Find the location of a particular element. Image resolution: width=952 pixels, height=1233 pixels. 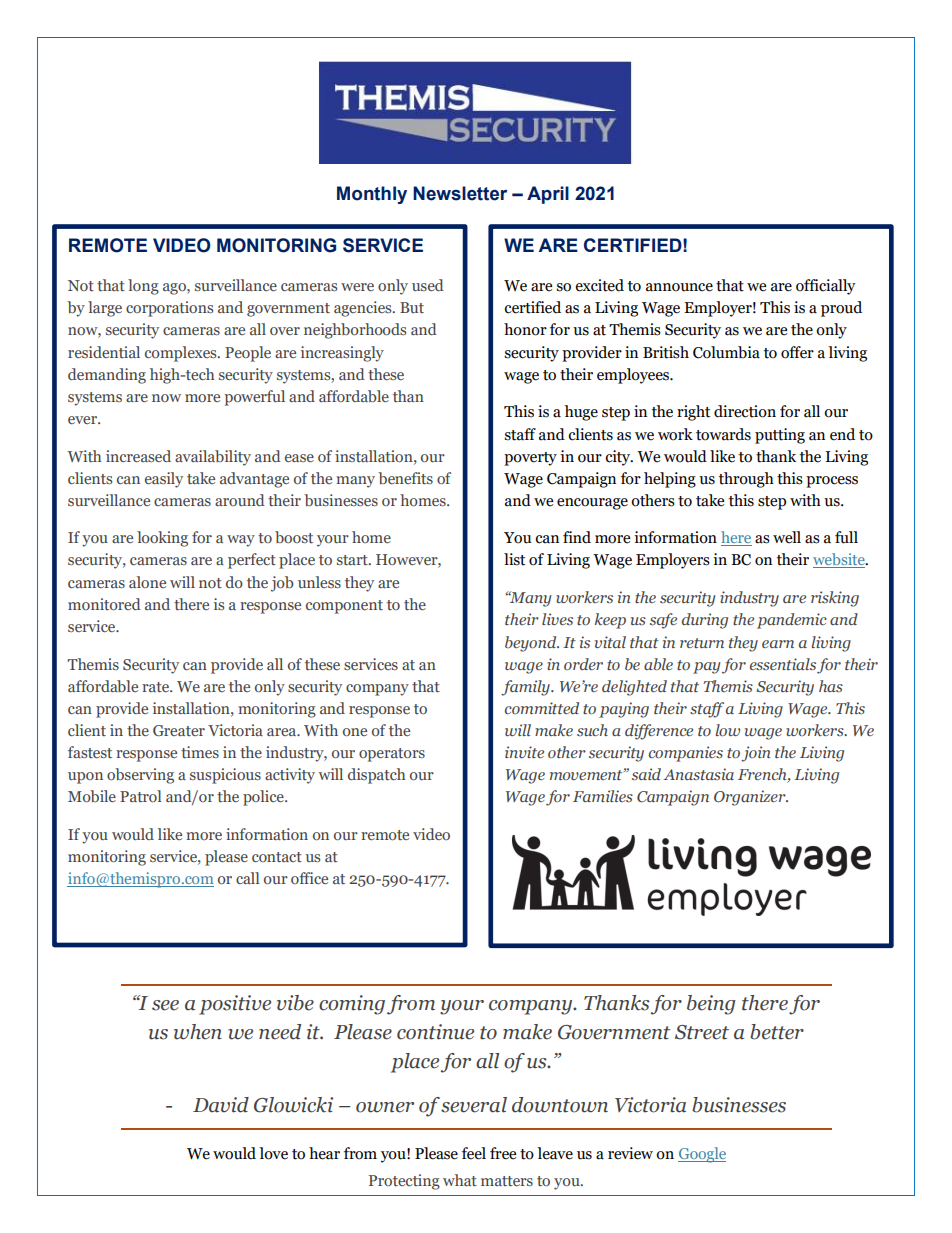

rate is located at coordinates (156, 687).
